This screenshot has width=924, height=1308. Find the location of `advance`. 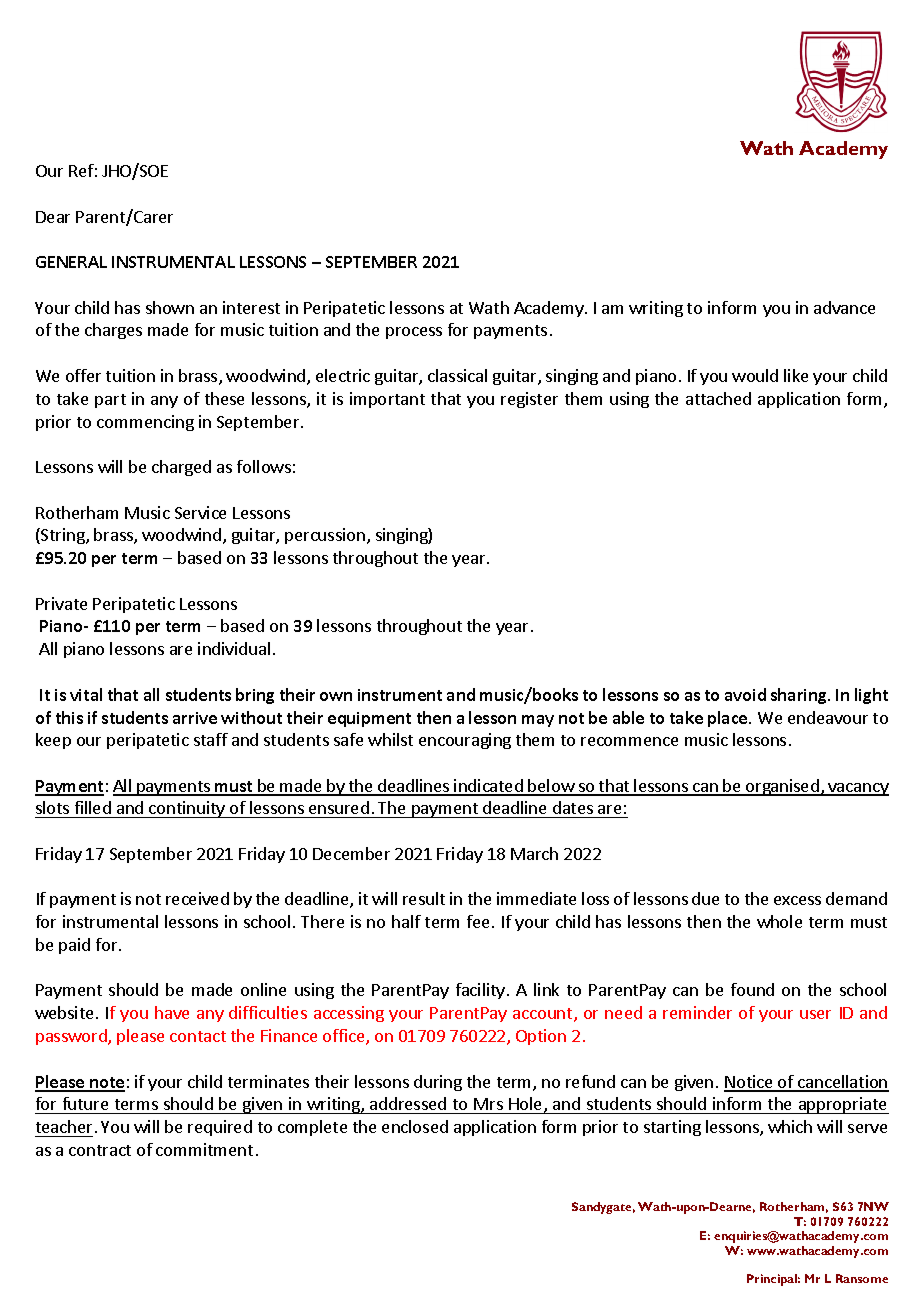

advance is located at coordinates (844, 307).
